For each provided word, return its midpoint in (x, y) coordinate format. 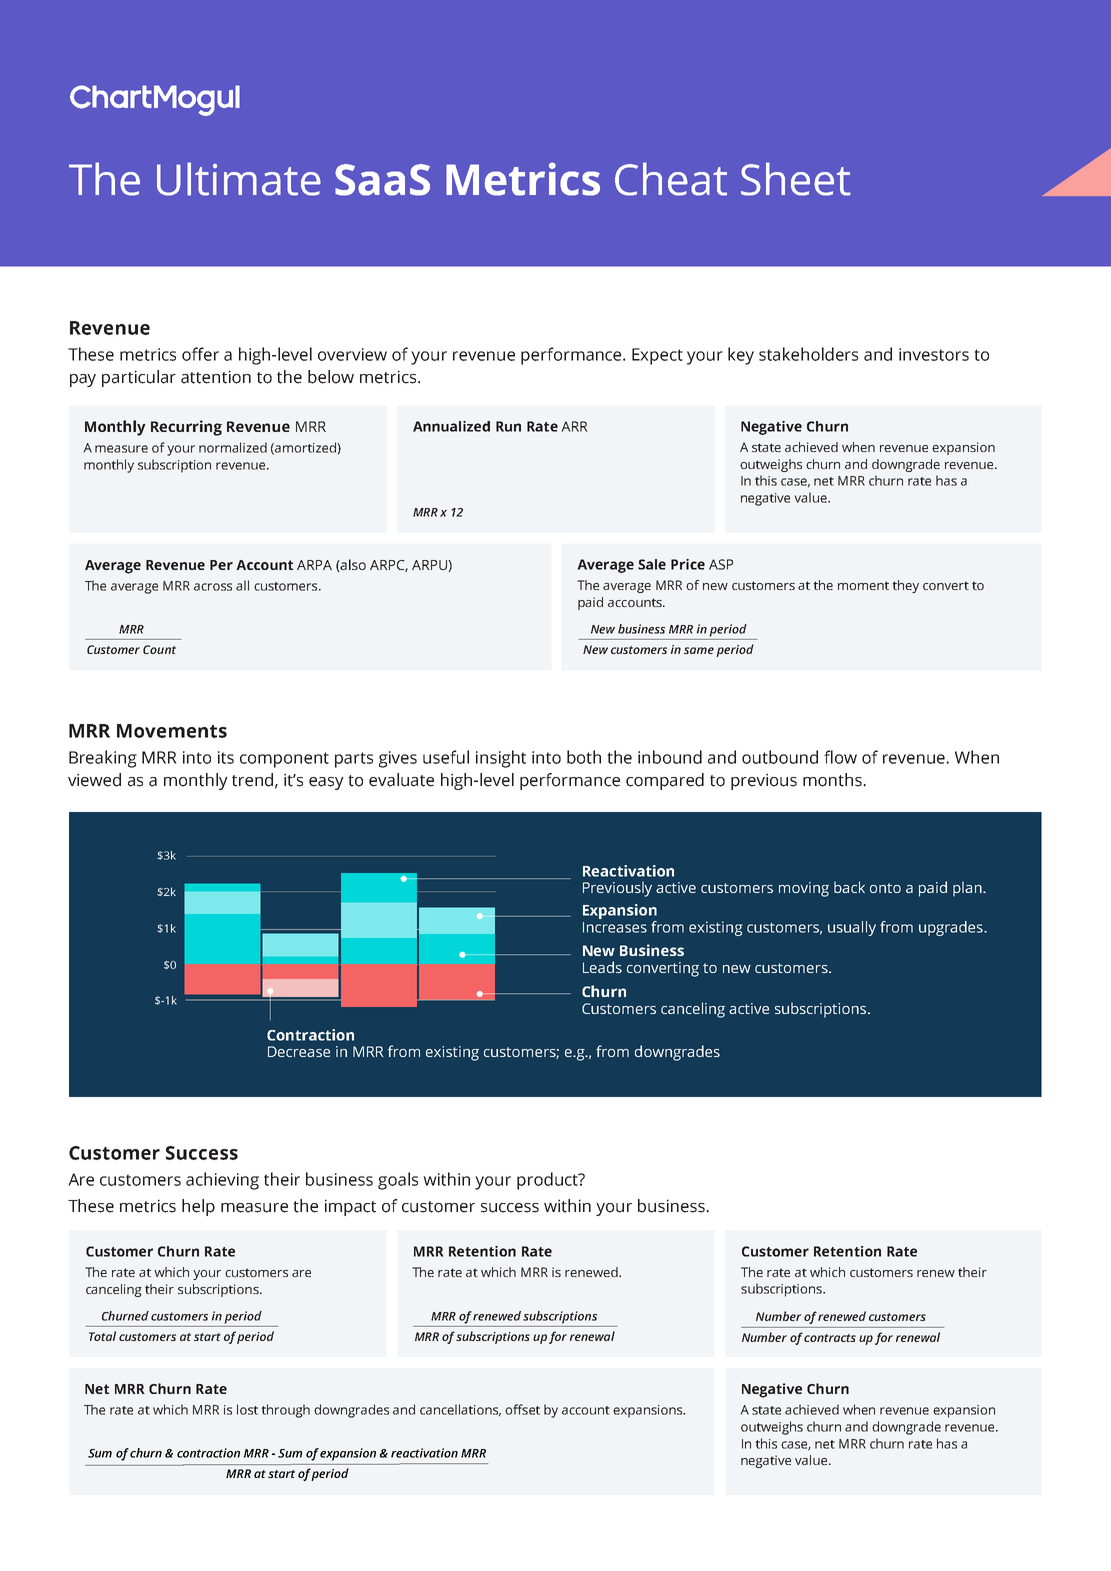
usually (852, 928)
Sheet (796, 179)
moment (863, 585)
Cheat (671, 179)
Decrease (299, 1051)
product (548, 1181)
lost (247, 1409)
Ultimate (239, 179)
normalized (233, 447)
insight (501, 759)
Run (508, 426)
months (833, 780)
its (226, 757)
